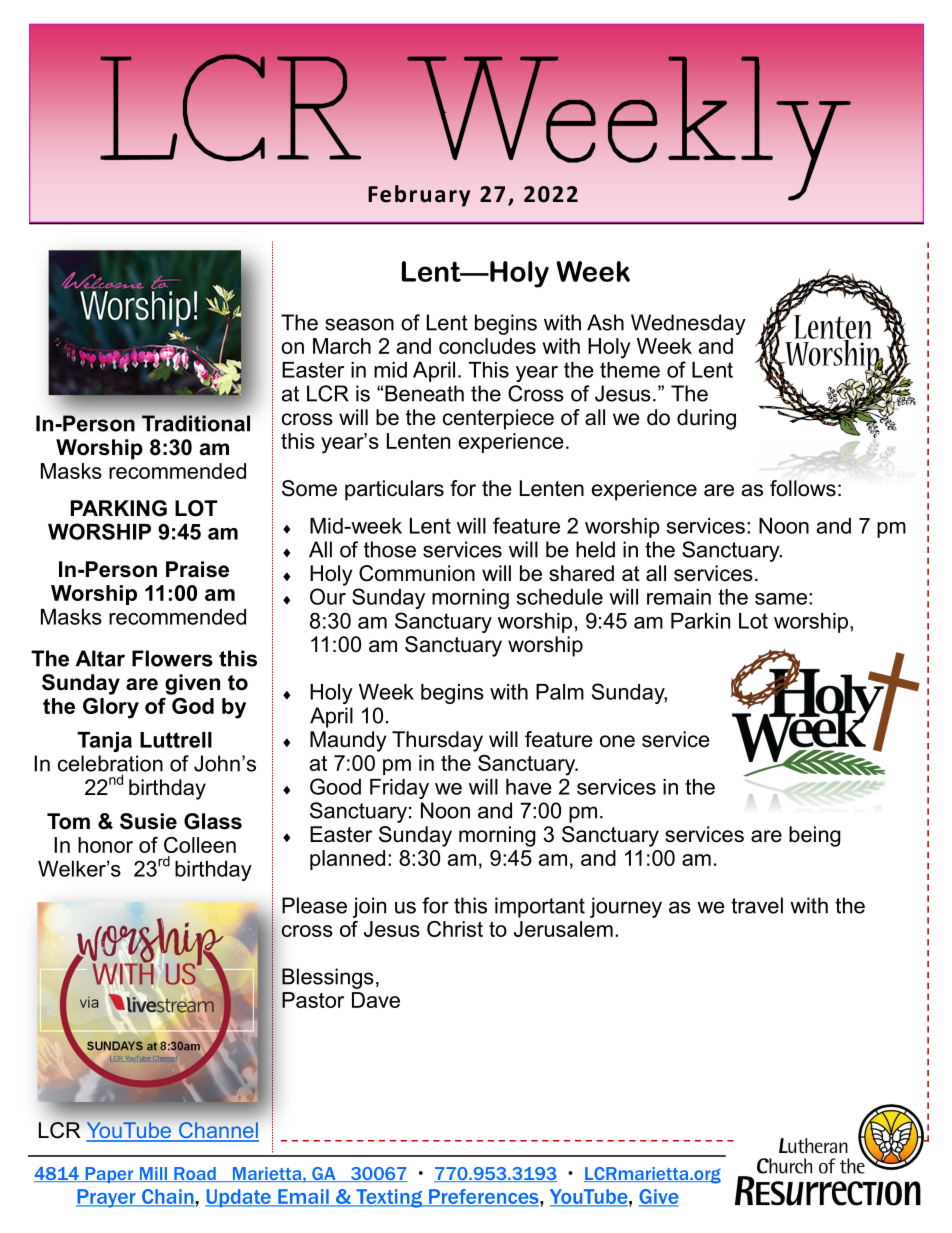 The height and width of the screenshot is (1233, 952). What do you see at coordinates (389, 1198) in the screenshot?
I see `Texting` at bounding box center [389, 1198].
